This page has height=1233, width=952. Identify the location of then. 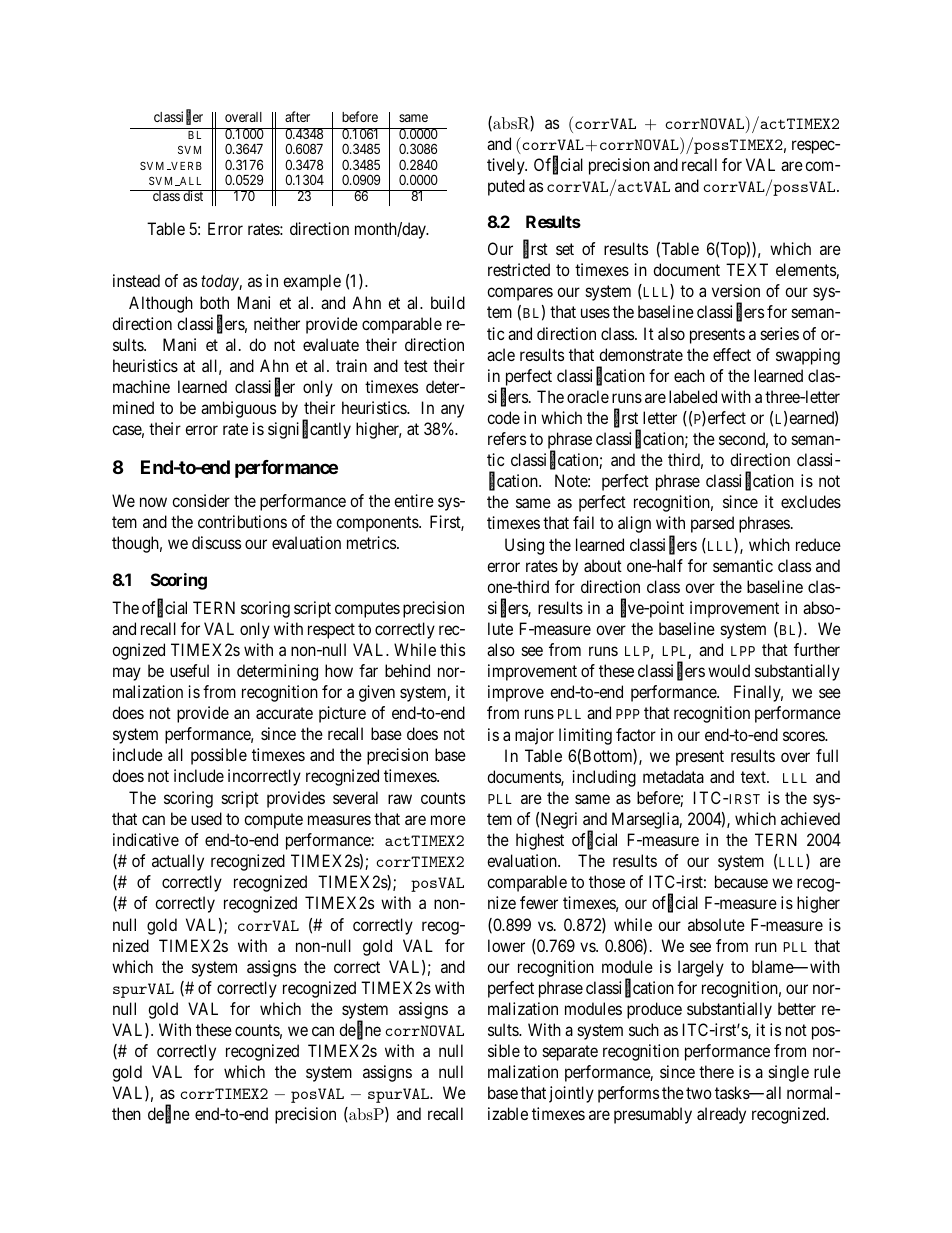
(126, 1113).
